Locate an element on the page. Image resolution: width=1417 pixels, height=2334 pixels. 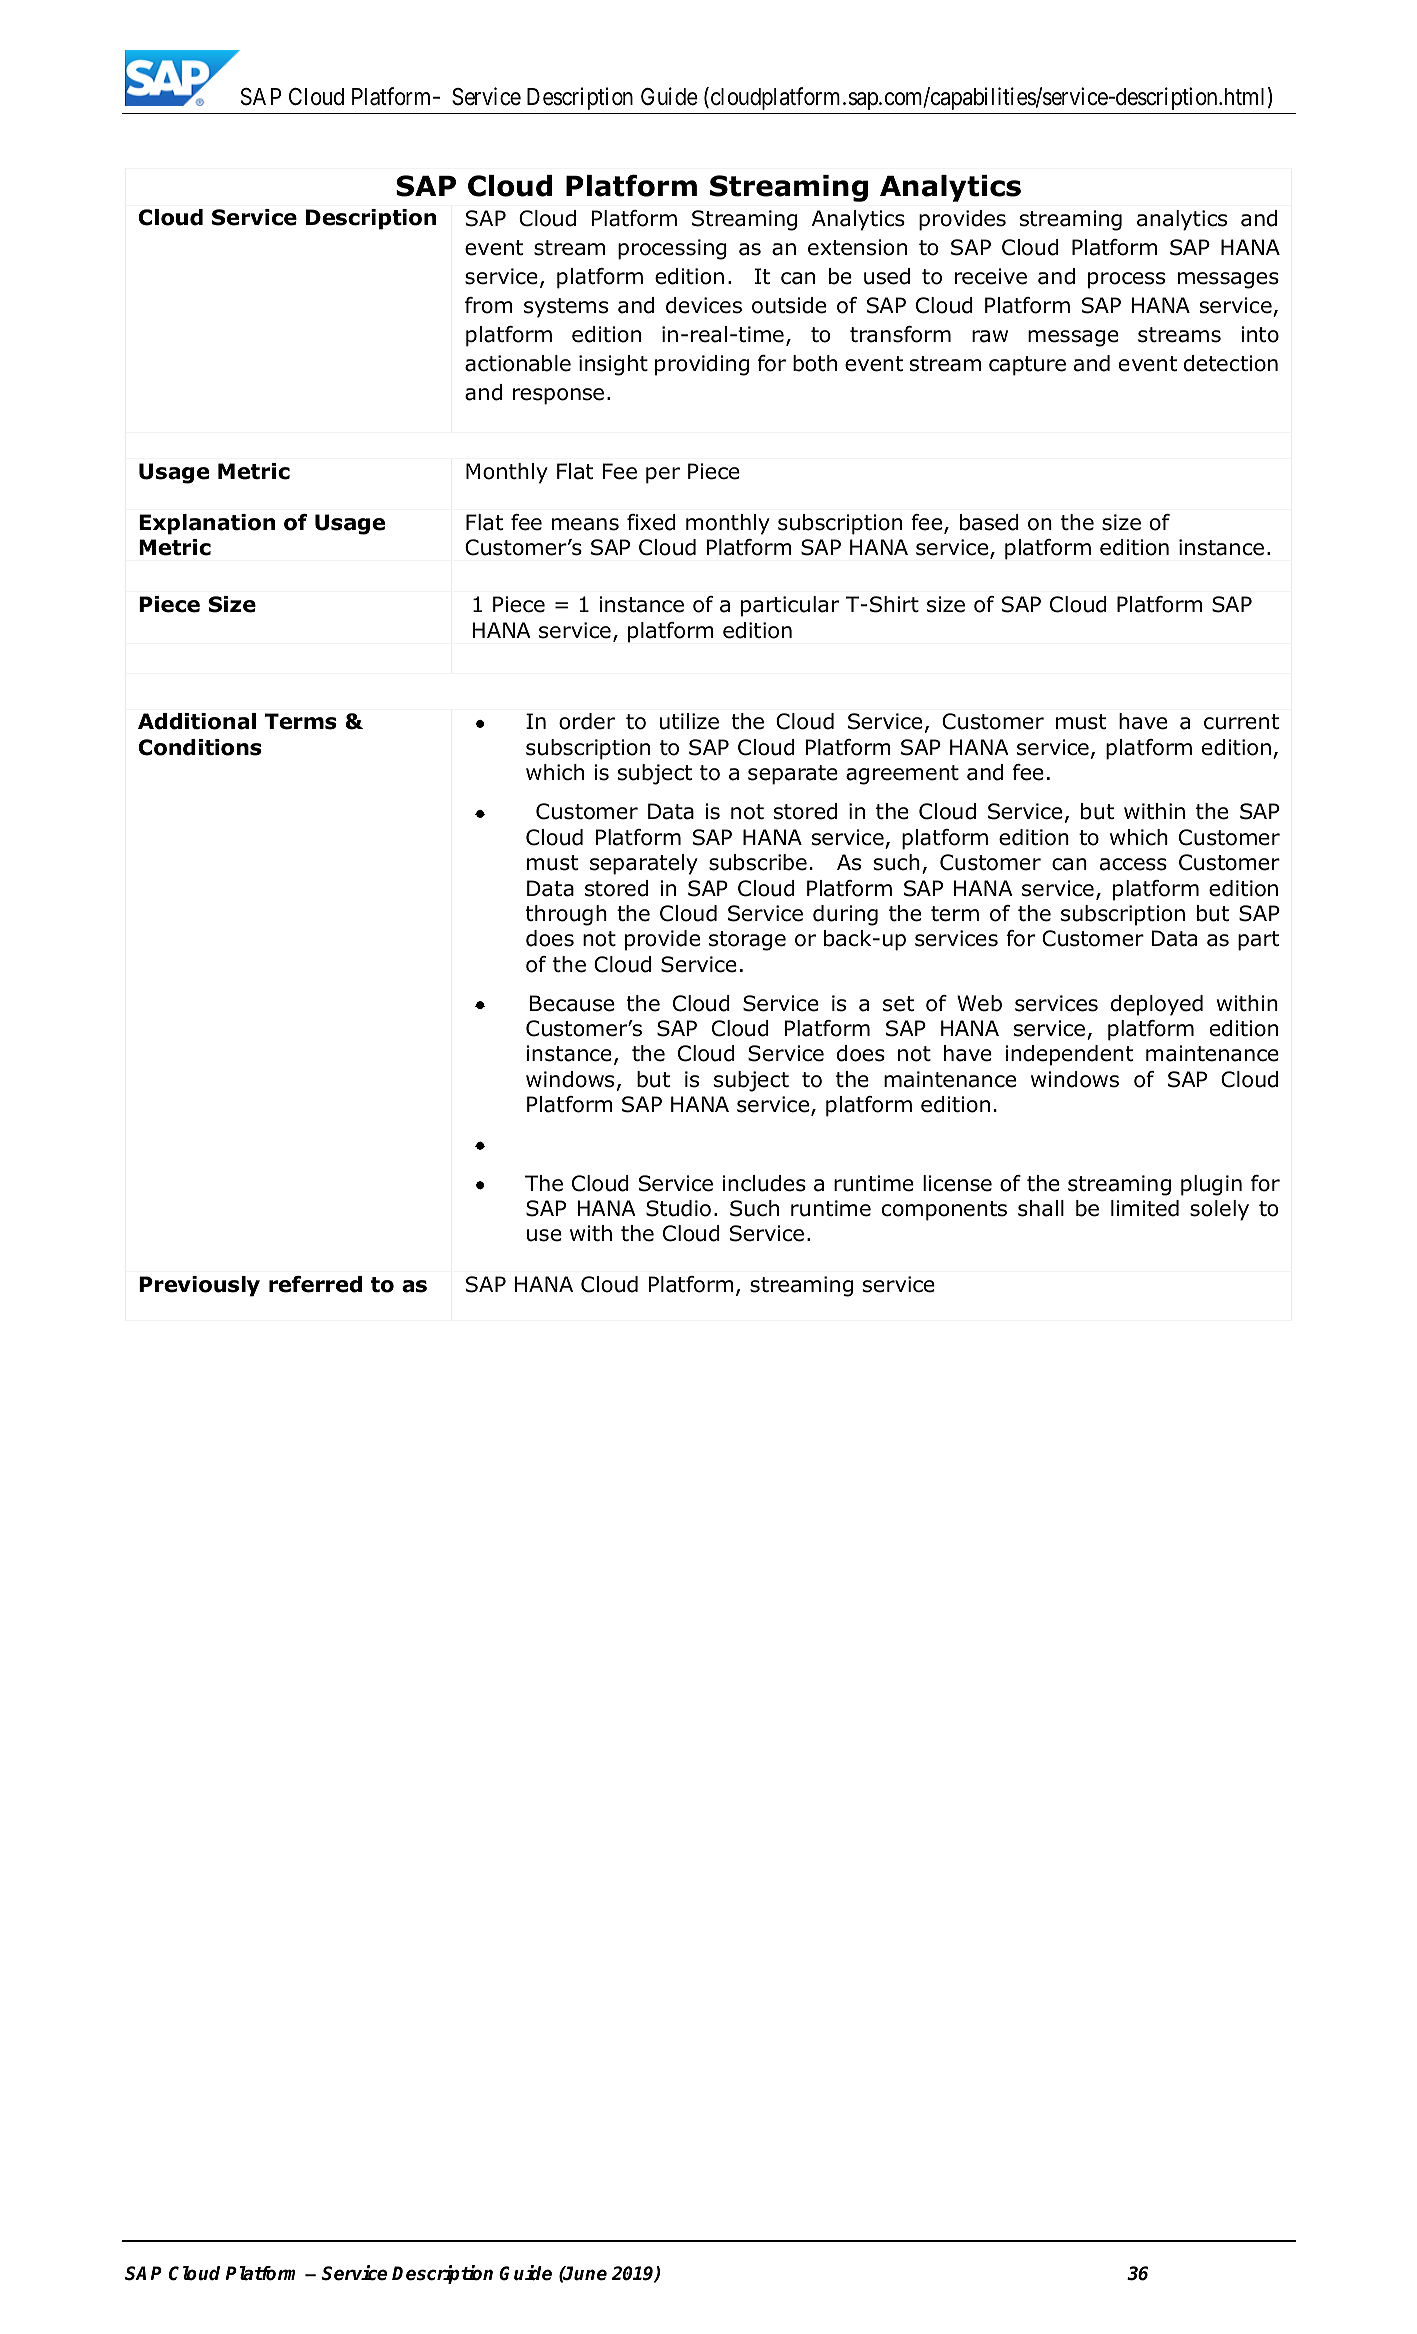
fixed is located at coordinates (651, 522).
